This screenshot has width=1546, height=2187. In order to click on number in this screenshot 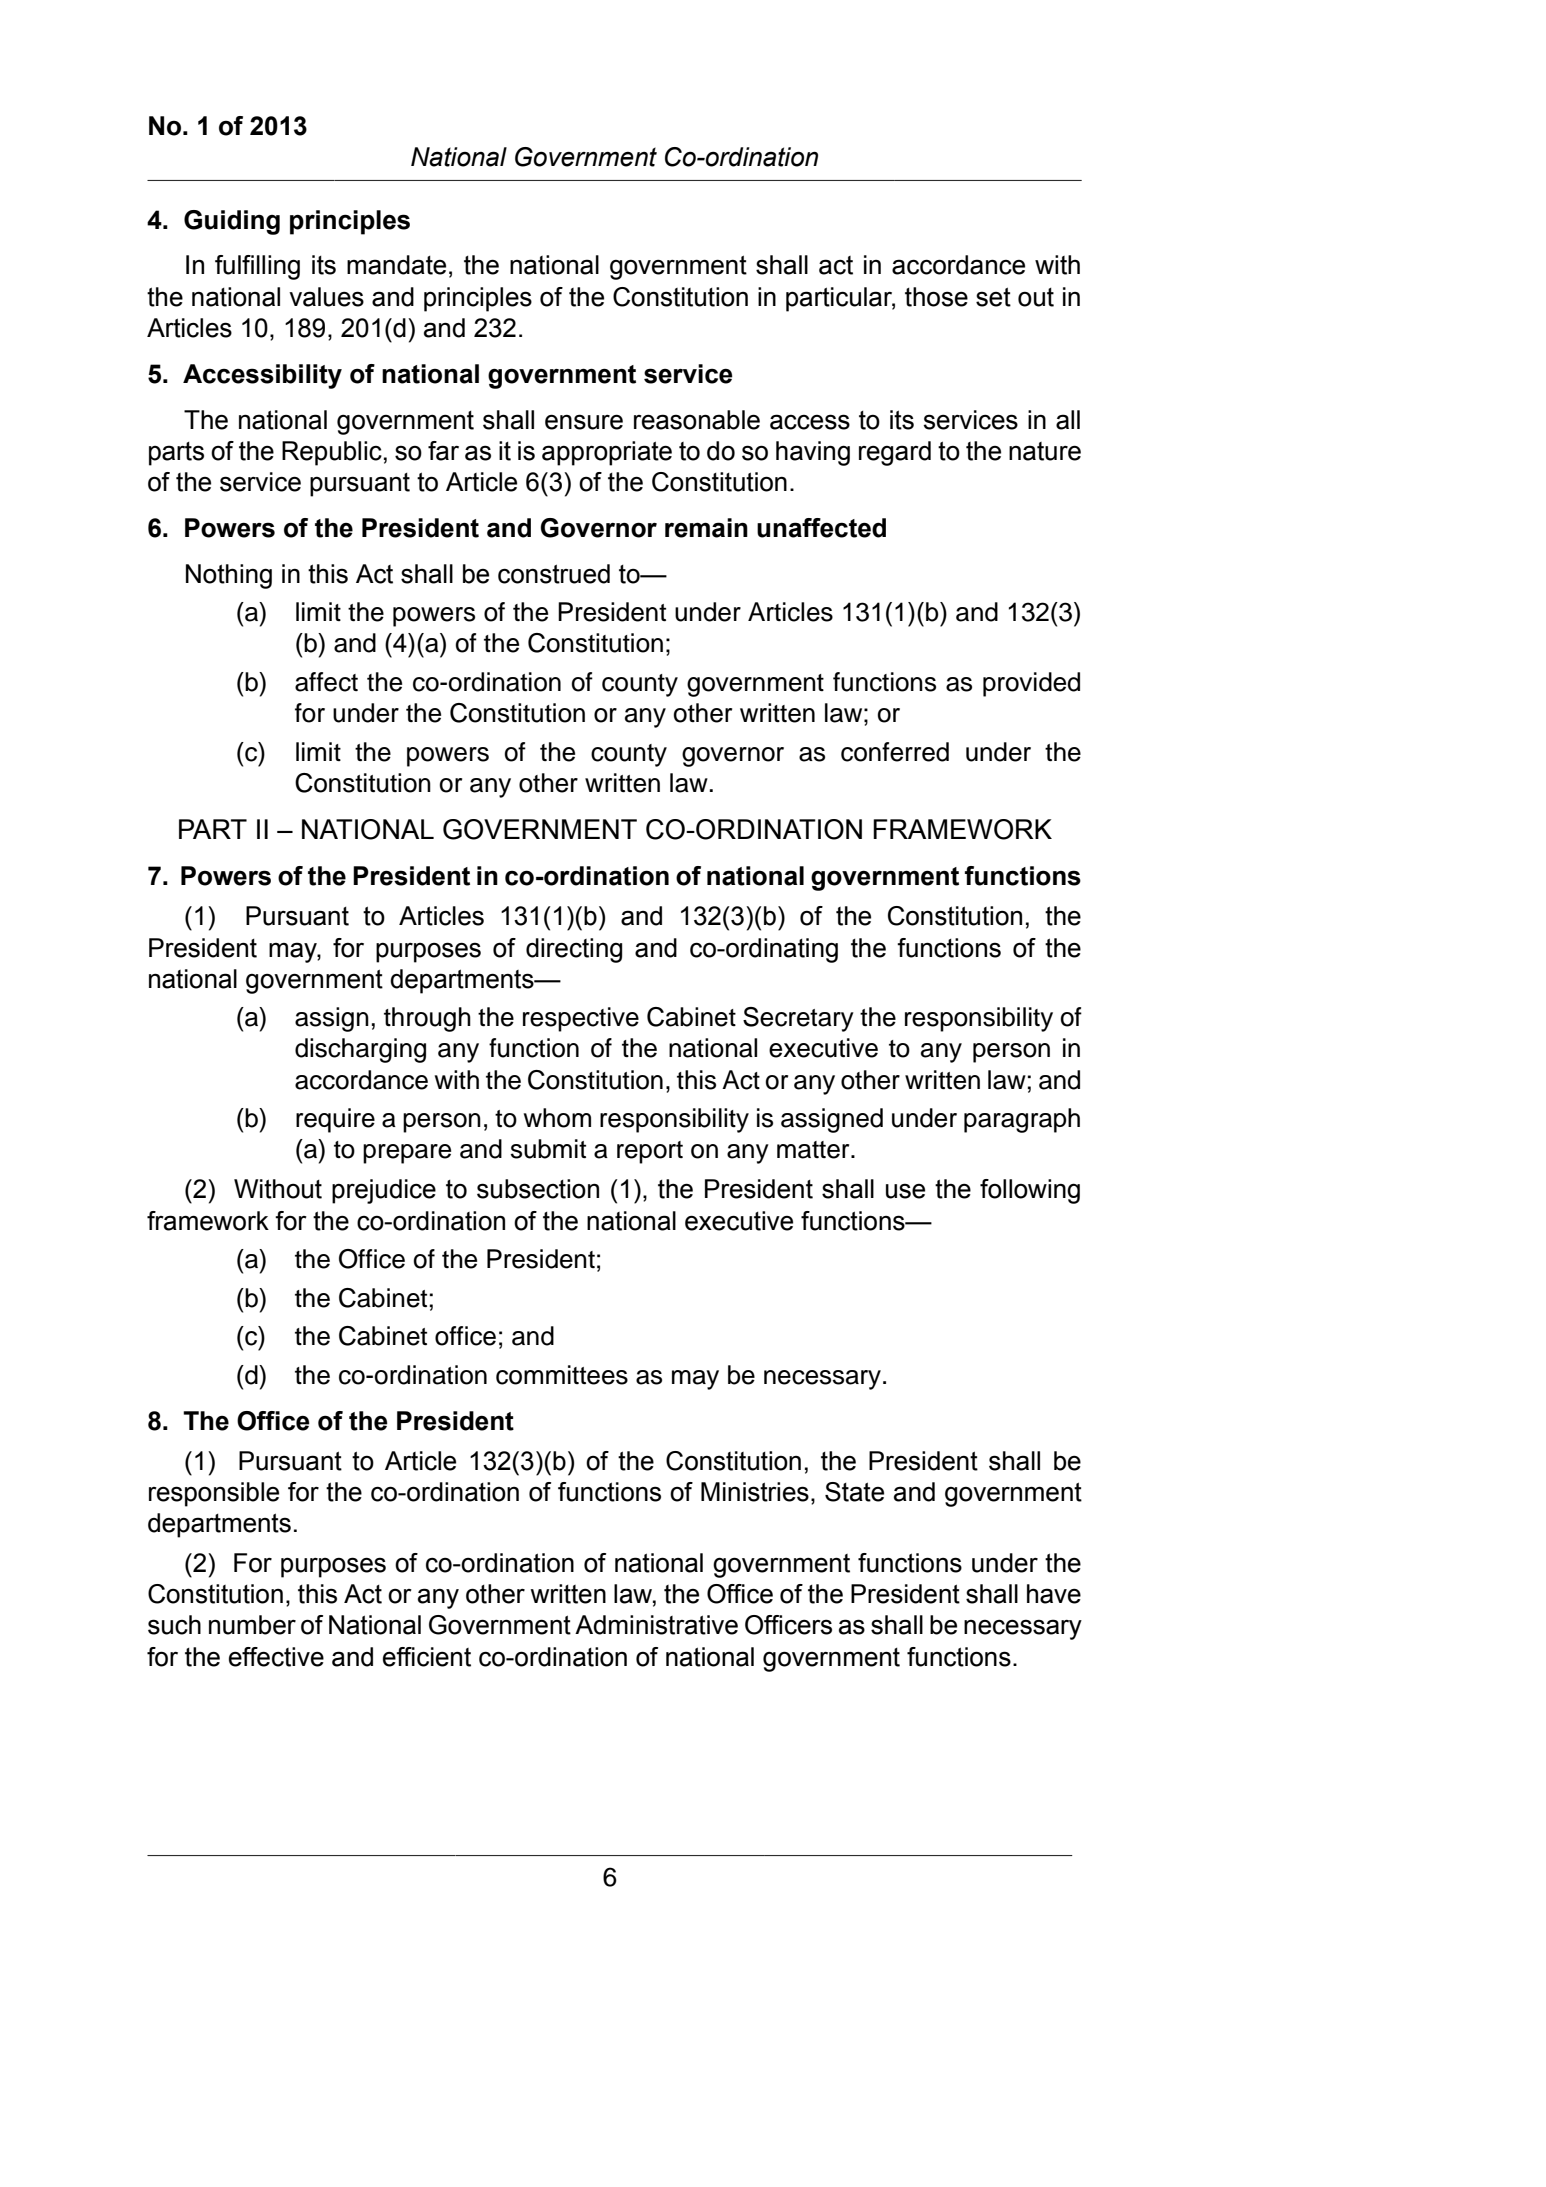, I will do `click(252, 1625)`.
